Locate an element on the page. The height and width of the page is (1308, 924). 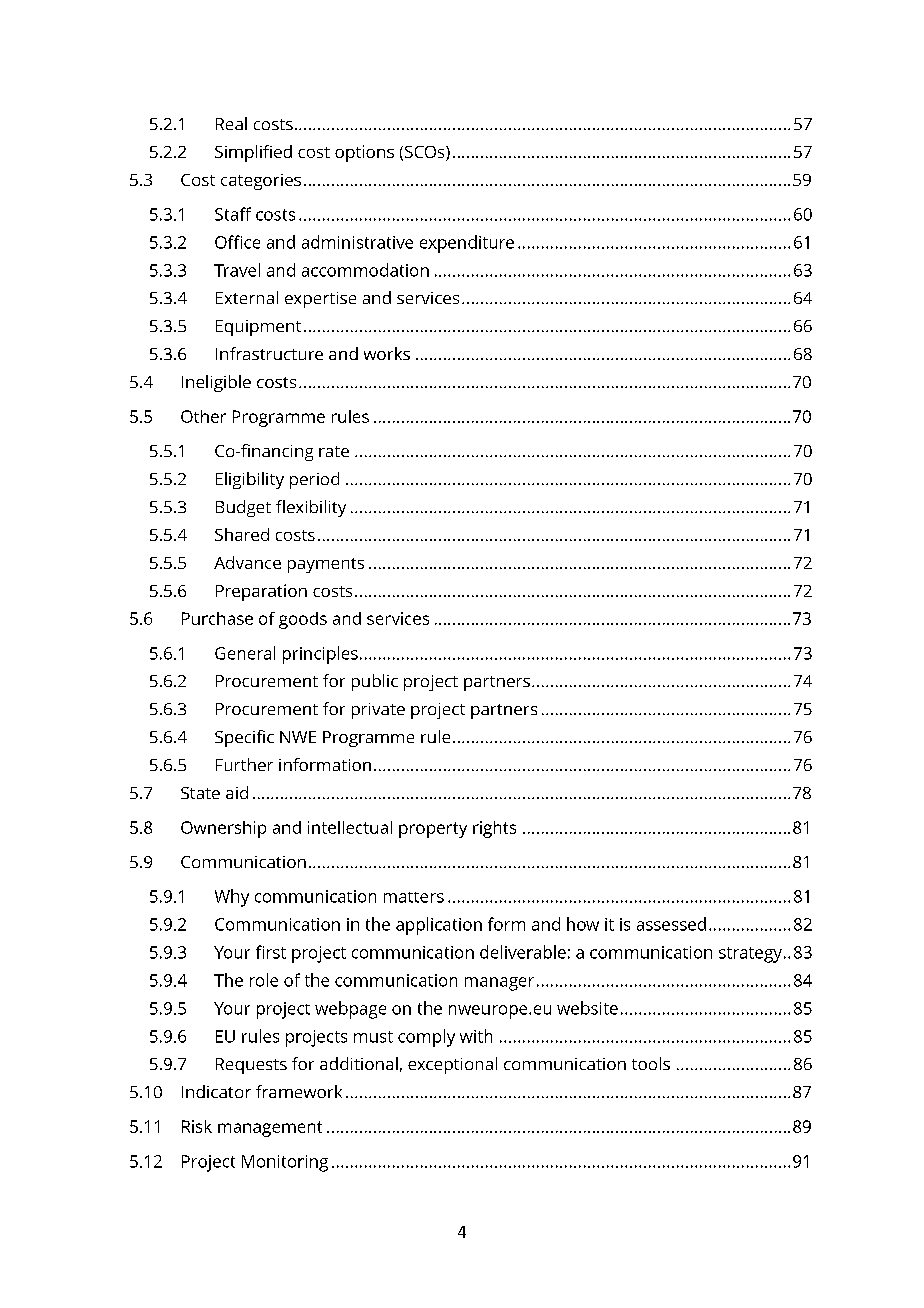
Simplified is located at coordinates (253, 153).
